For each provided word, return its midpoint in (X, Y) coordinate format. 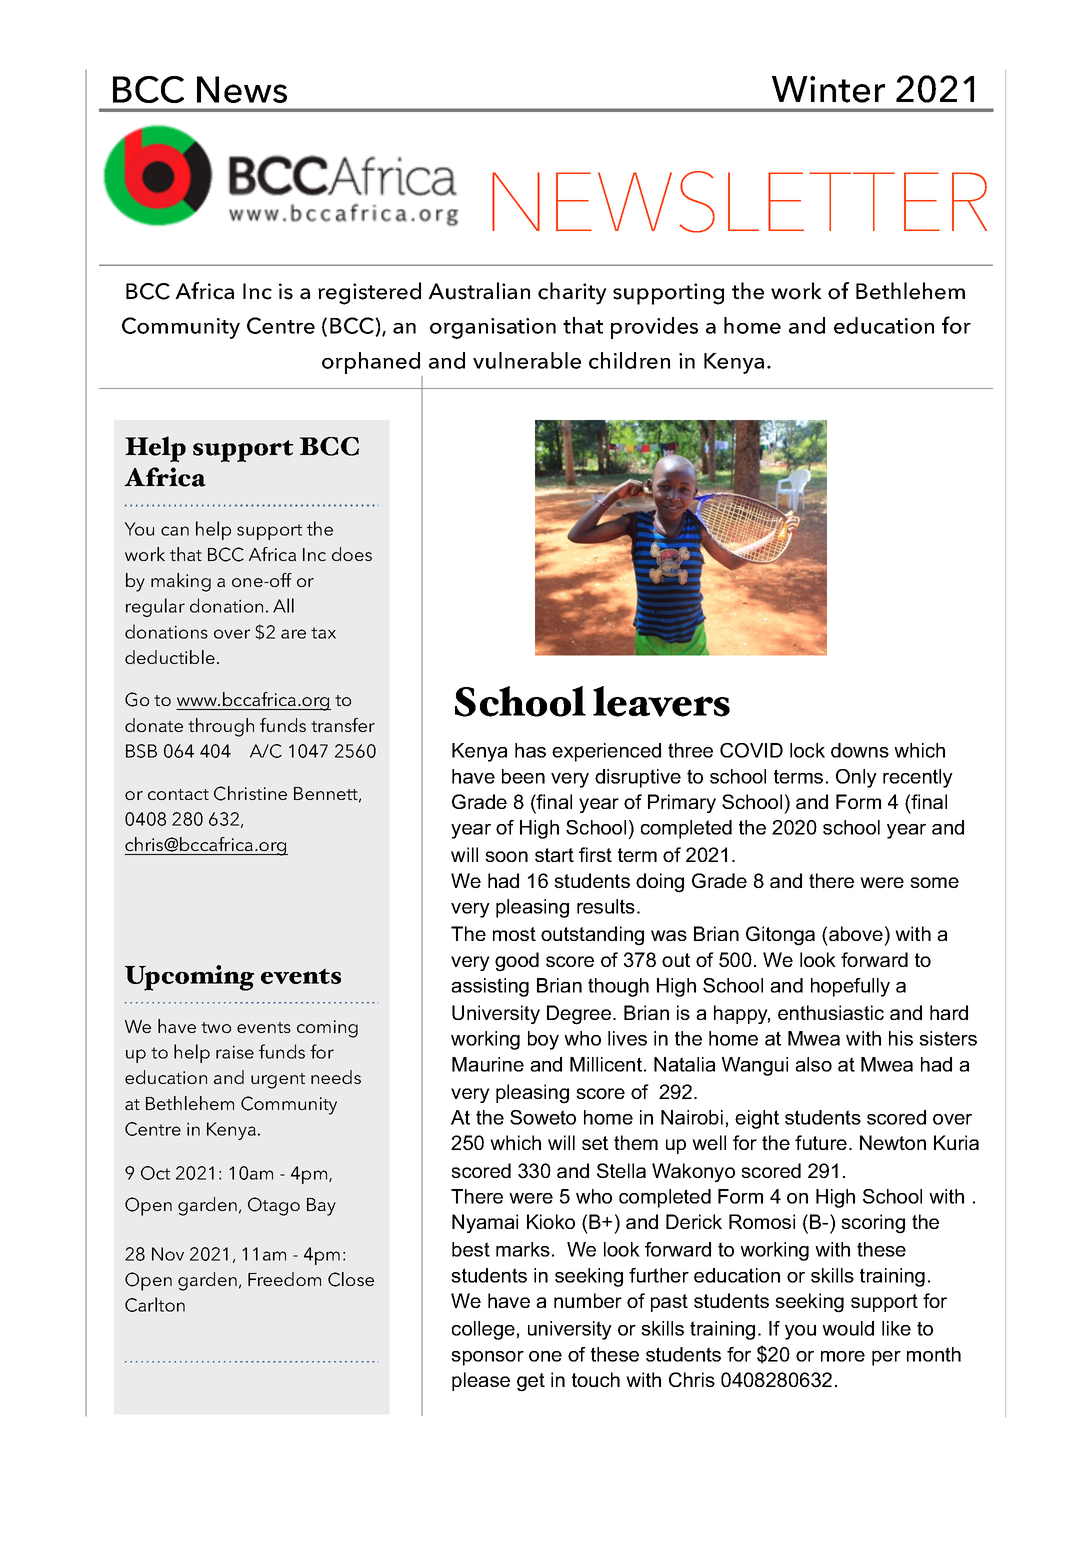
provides (654, 328)
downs (860, 750)
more (843, 1356)
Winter (828, 89)
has (530, 750)
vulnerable (527, 360)
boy (543, 1040)
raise (235, 1052)
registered (369, 293)
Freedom (284, 1279)
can (175, 531)
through (221, 727)
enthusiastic (831, 1012)
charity (572, 293)
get (531, 1382)
